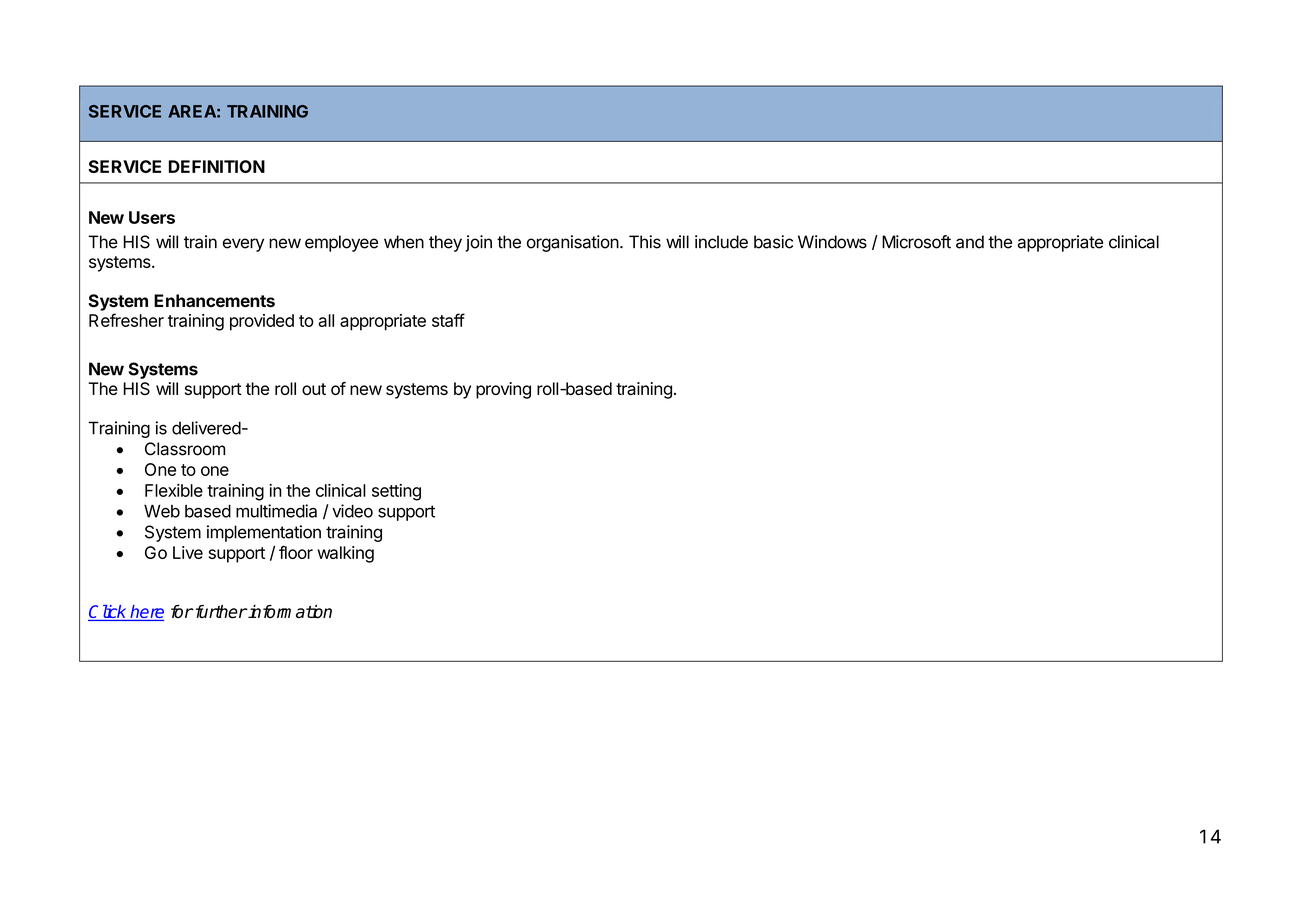 This screenshot has width=1308, height=924. What do you see at coordinates (832, 242) in the screenshot?
I see `Windows` at bounding box center [832, 242].
